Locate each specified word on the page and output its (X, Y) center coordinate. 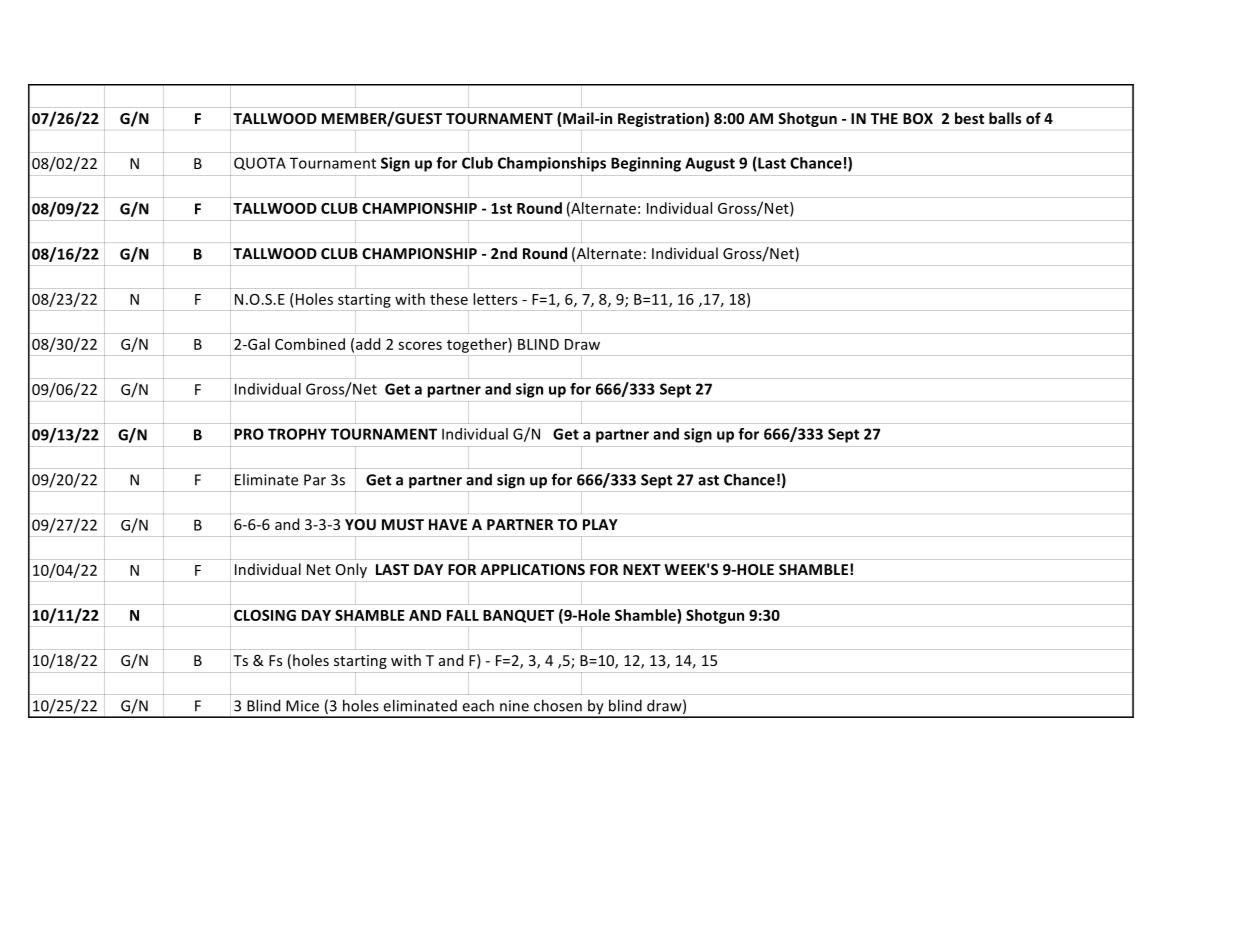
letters (495, 299)
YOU (360, 524)
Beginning (646, 164)
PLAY (600, 524)
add (368, 344)
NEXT (642, 569)
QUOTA (260, 163)
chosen (558, 705)
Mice (302, 706)
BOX (918, 118)
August (710, 164)
